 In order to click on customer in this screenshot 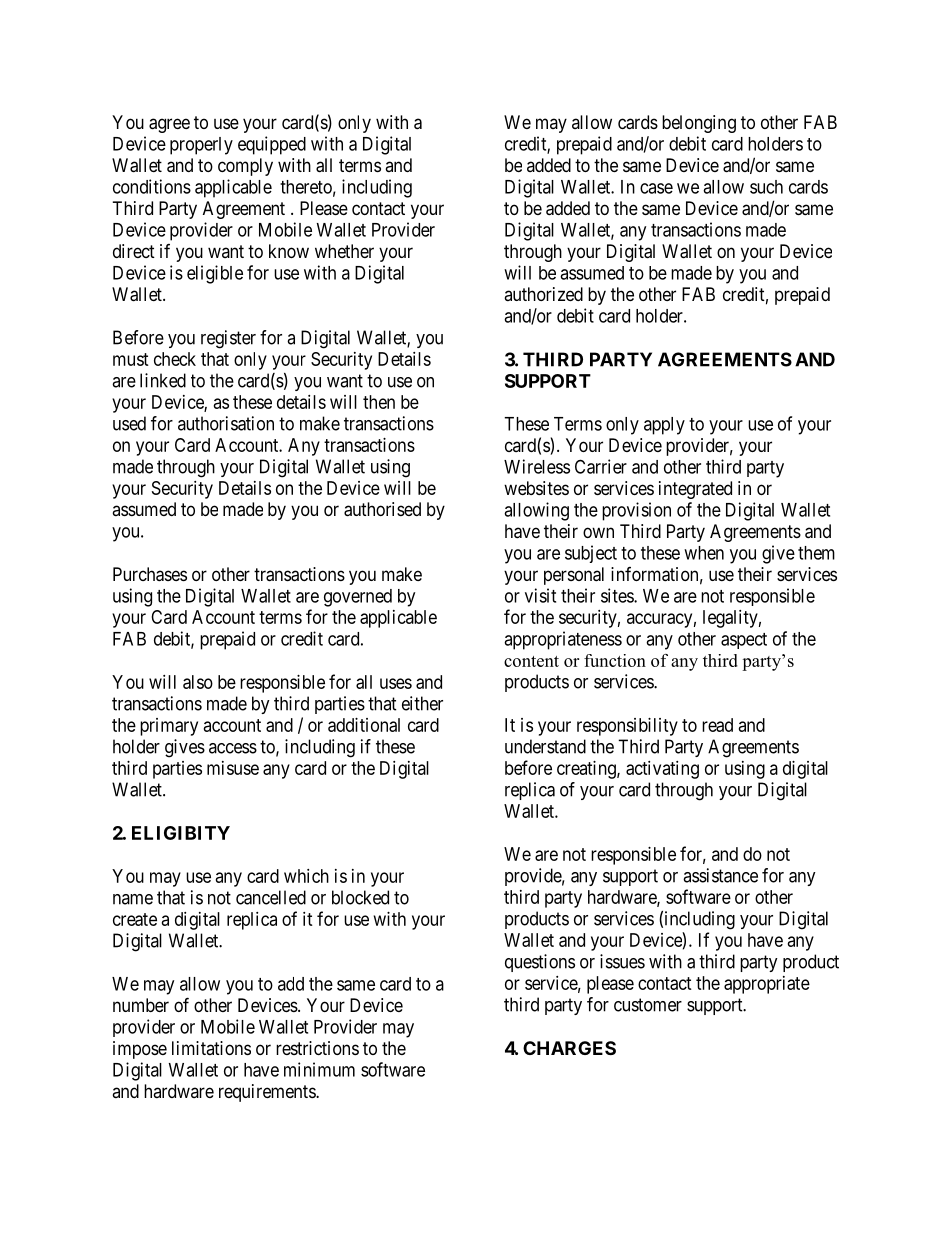, I will do `click(648, 1005)`.
